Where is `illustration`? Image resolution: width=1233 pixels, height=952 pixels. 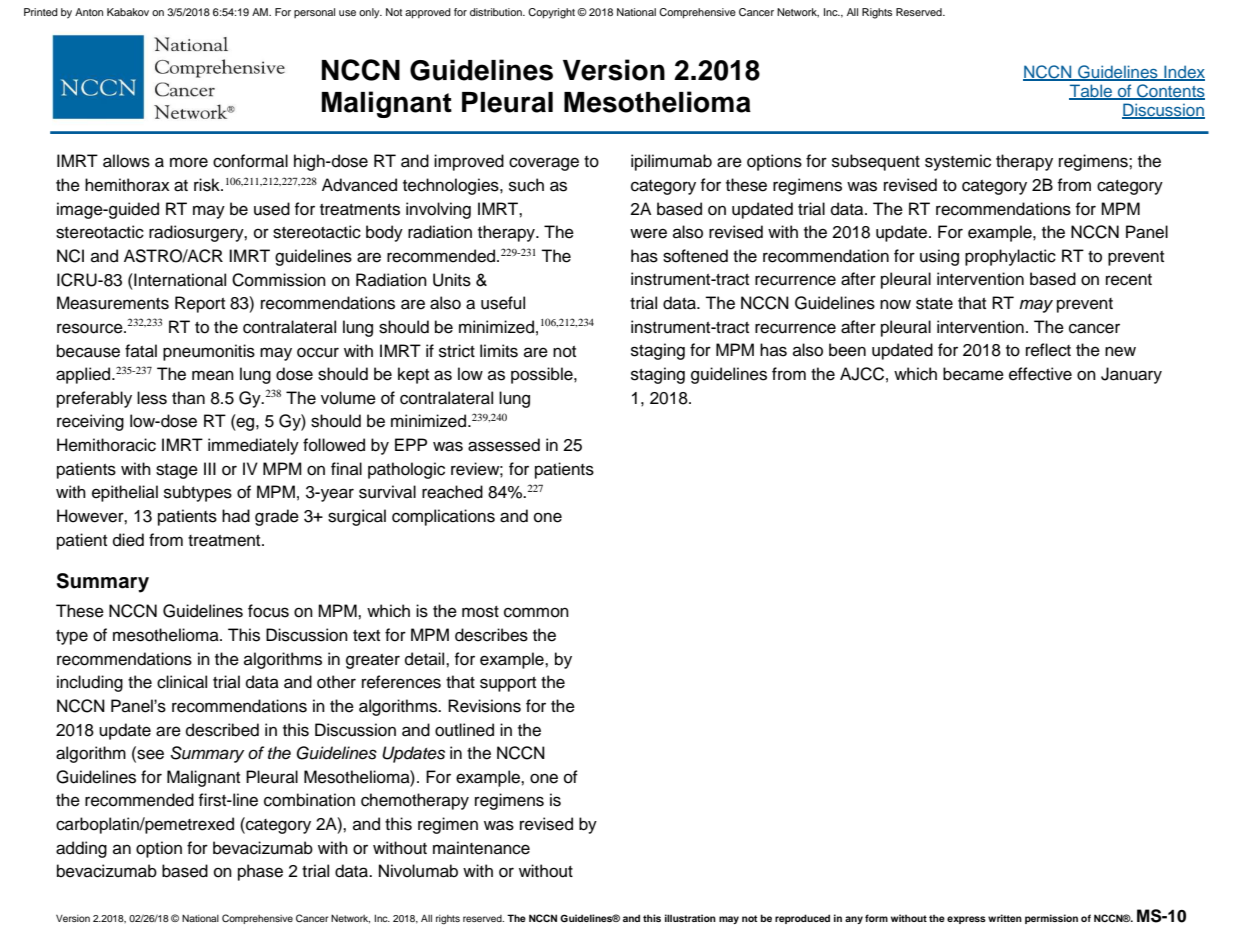 illustration is located at coordinates (690, 918).
